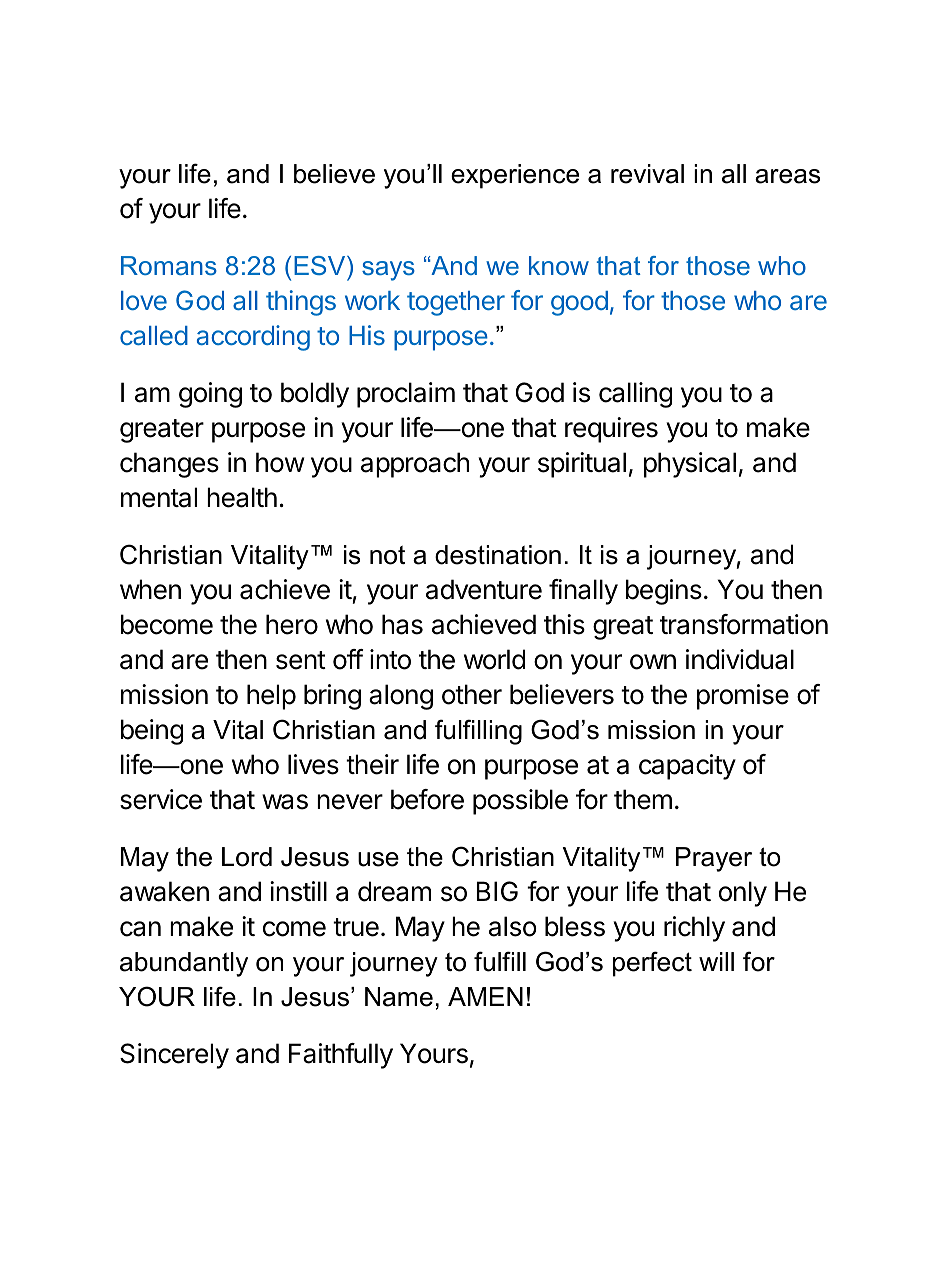  I want to click on begins, so click(664, 592).
